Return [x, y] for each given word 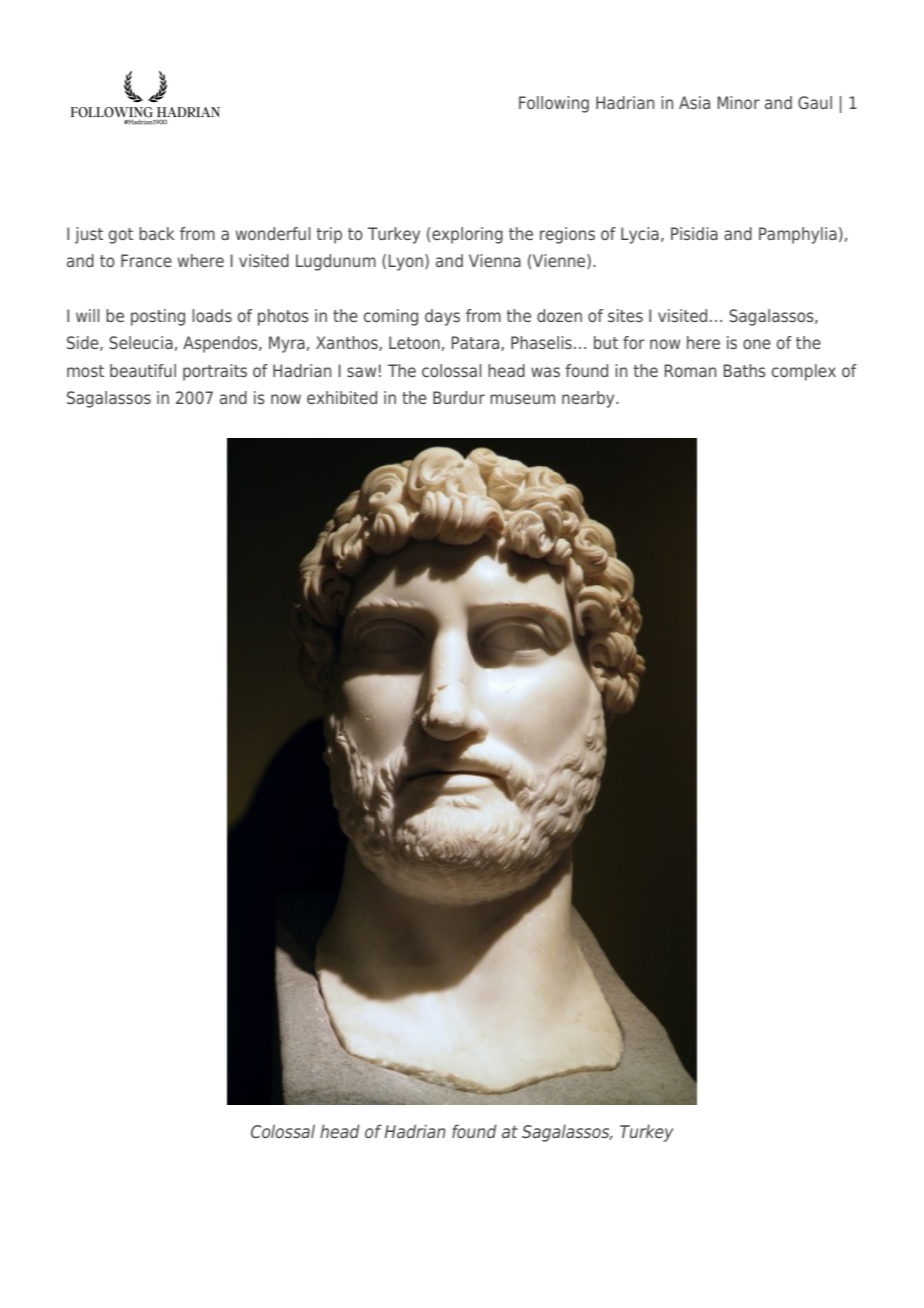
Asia [694, 102]
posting [158, 317]
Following [554, 104]
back [156, 233]
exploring [466, 235]
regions [567, 235]
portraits [215, 372]
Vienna [495, 260]
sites [625, 315]
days [442, 317]
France [146, 260]
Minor [739, 102]
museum [522, 399]
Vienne [559, 261]
